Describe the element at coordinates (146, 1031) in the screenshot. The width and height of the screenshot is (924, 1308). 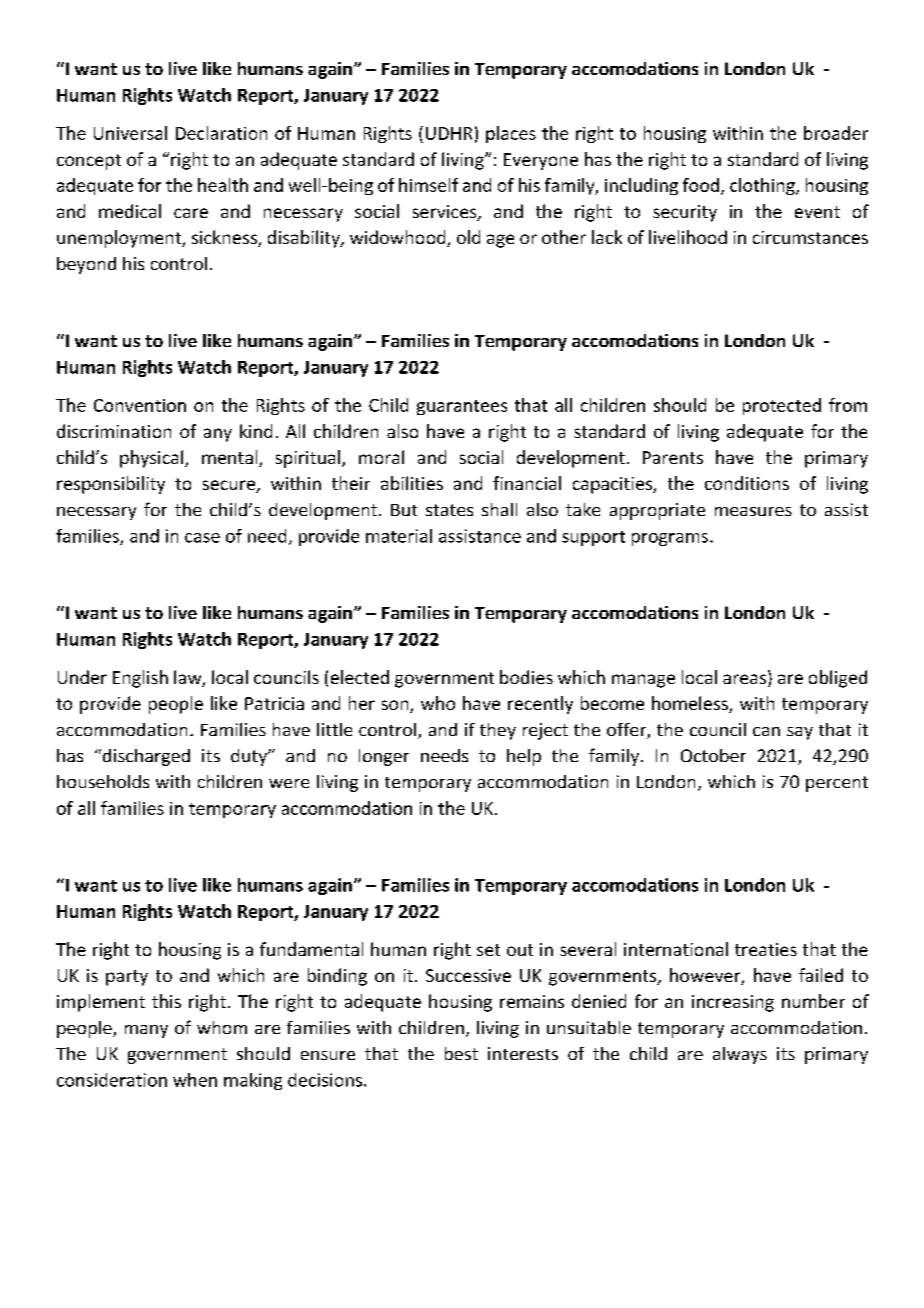
I see `many` at that location.
